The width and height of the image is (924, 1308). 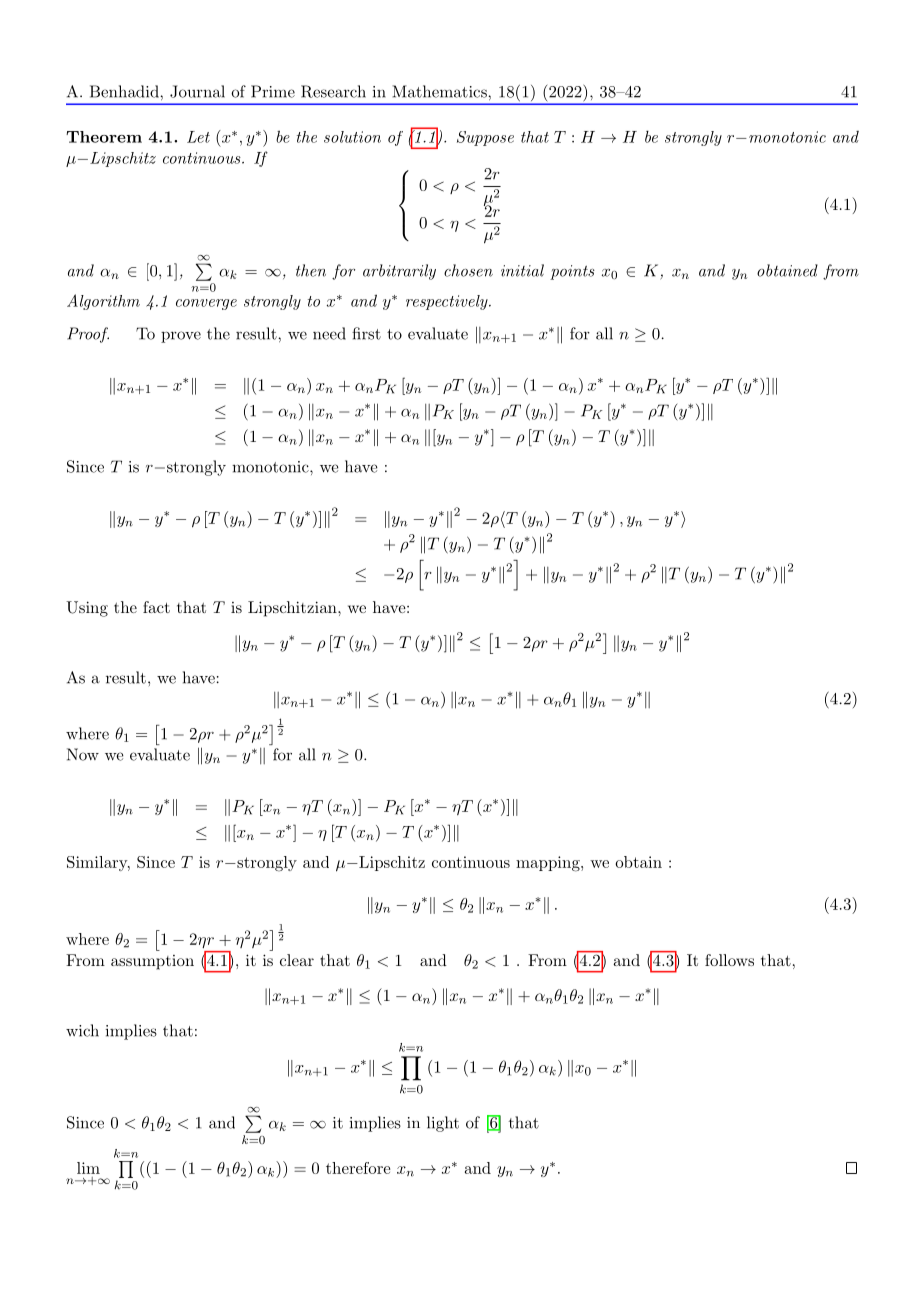 What do you see at coordinates (729, 960) in the image?
I see `follows` at bounding box center [729, 960].
